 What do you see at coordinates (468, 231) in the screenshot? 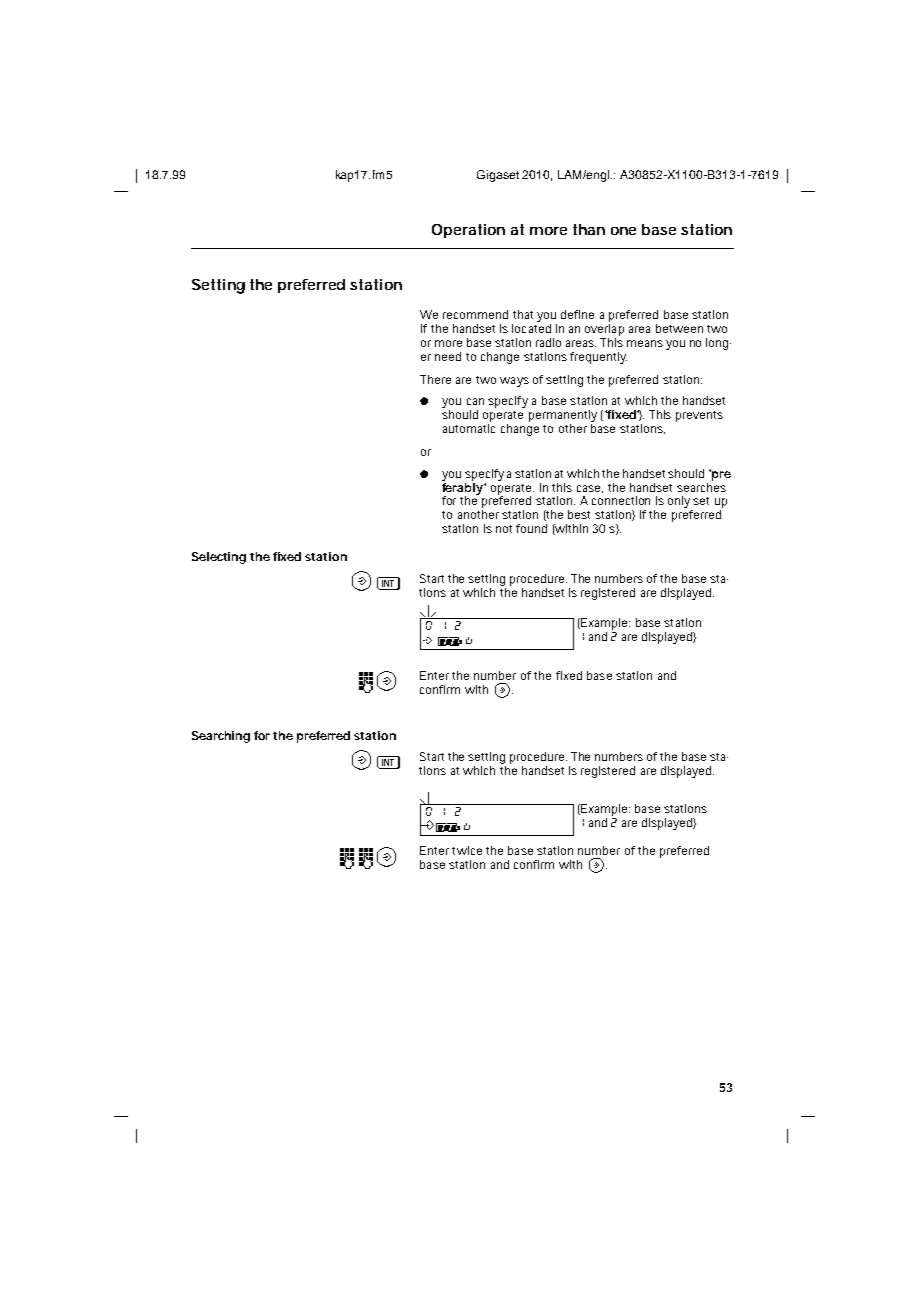
I see `Operation` at bounding box center [468, 231].
